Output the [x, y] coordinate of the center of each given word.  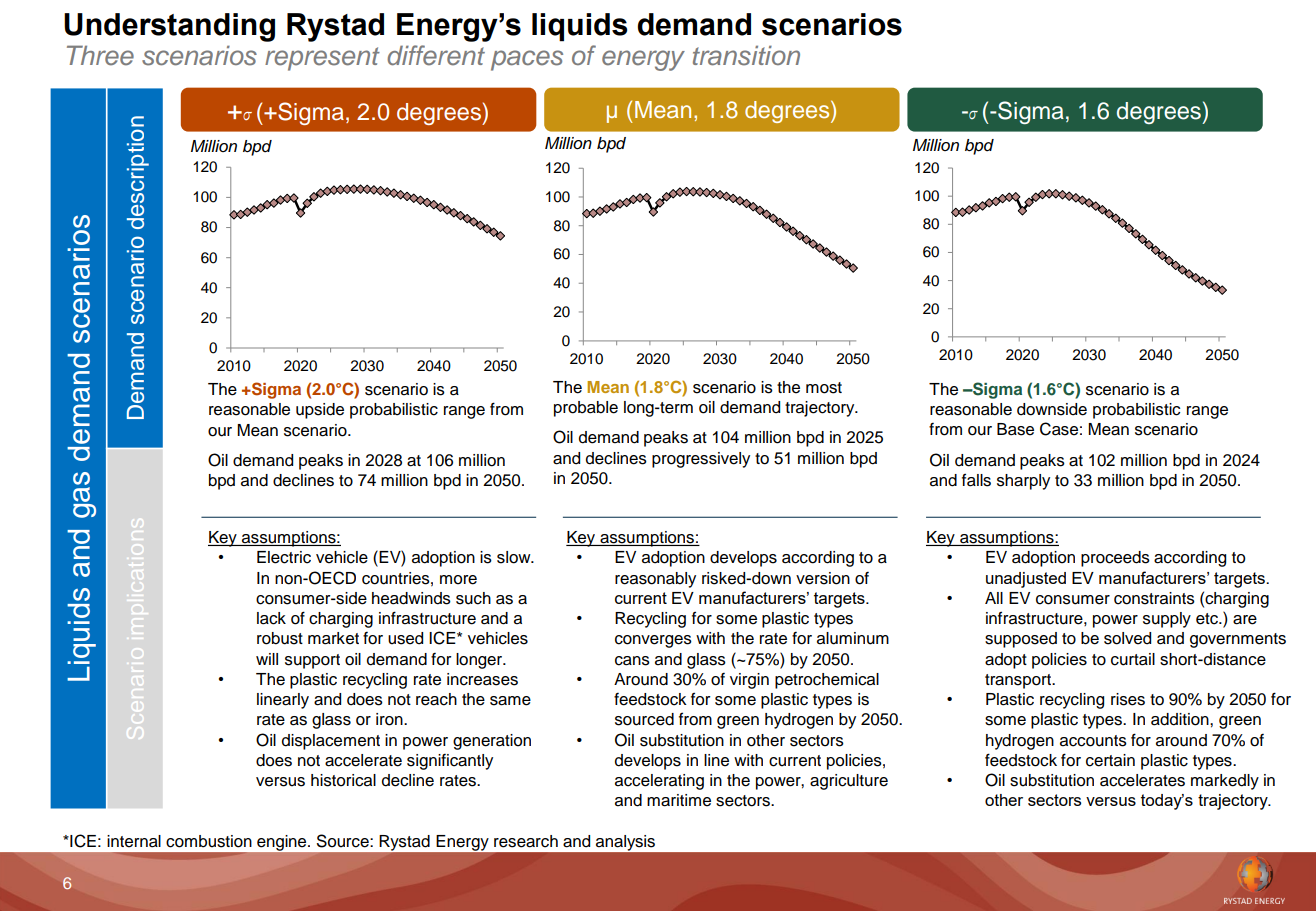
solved [1127, 638]
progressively [701, 460]
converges [653, 641]
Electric [284, 557]
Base [1015, 429]
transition [746, 55]
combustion [209, 841]
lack [271, 618]
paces [527, 60]
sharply [1023, 482]
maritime [679, 800]
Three [100, 55]
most [824, 388]
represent [322, 59]
